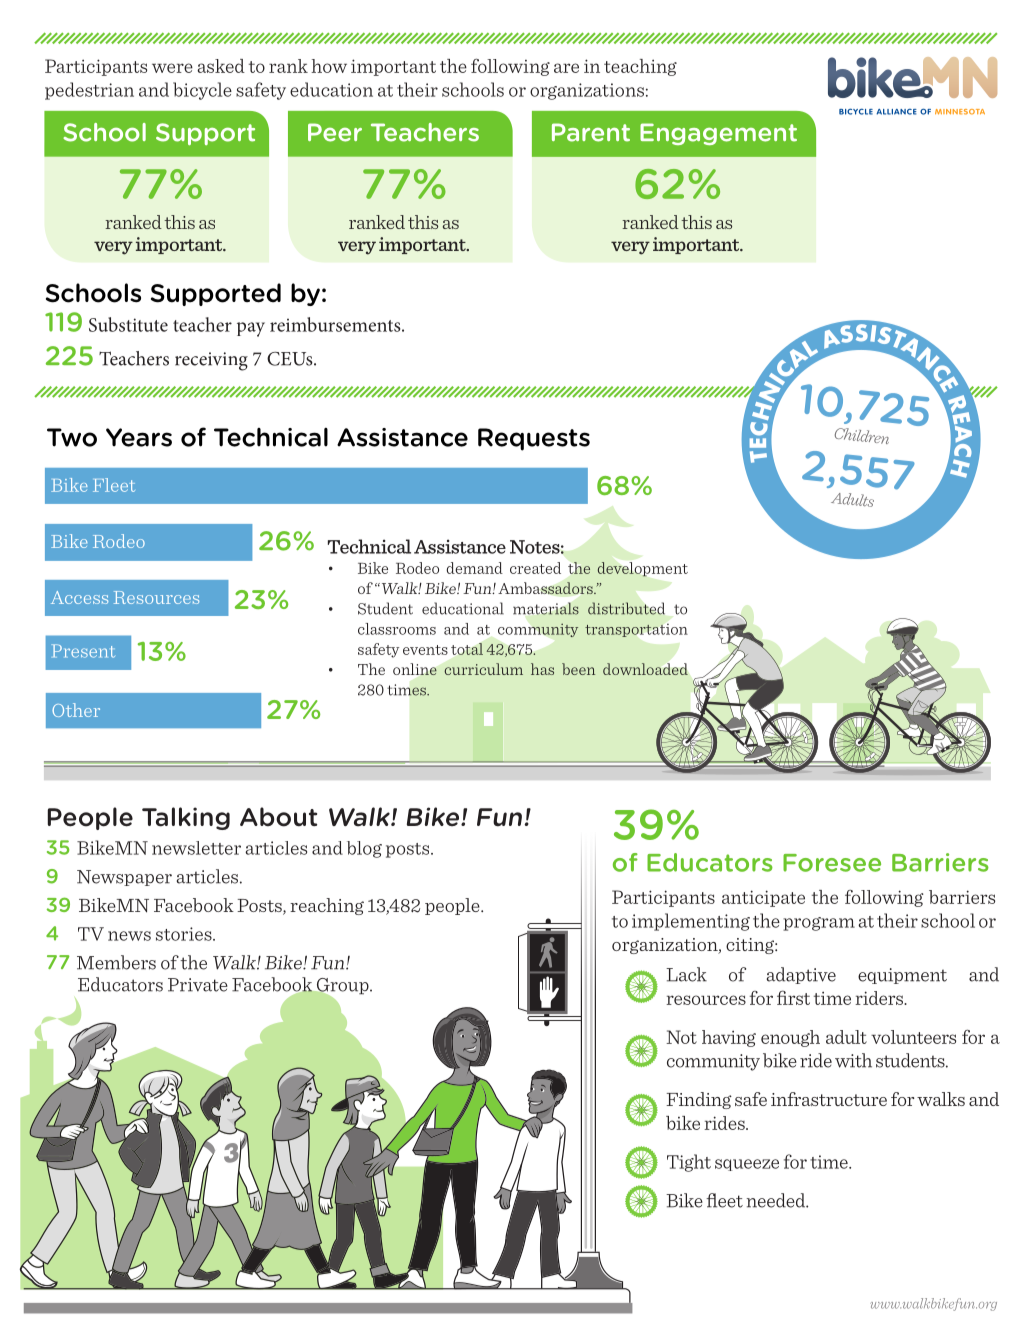 This document has height=1336, width=1032. I want to click on Engagement, so click(718, 134).
